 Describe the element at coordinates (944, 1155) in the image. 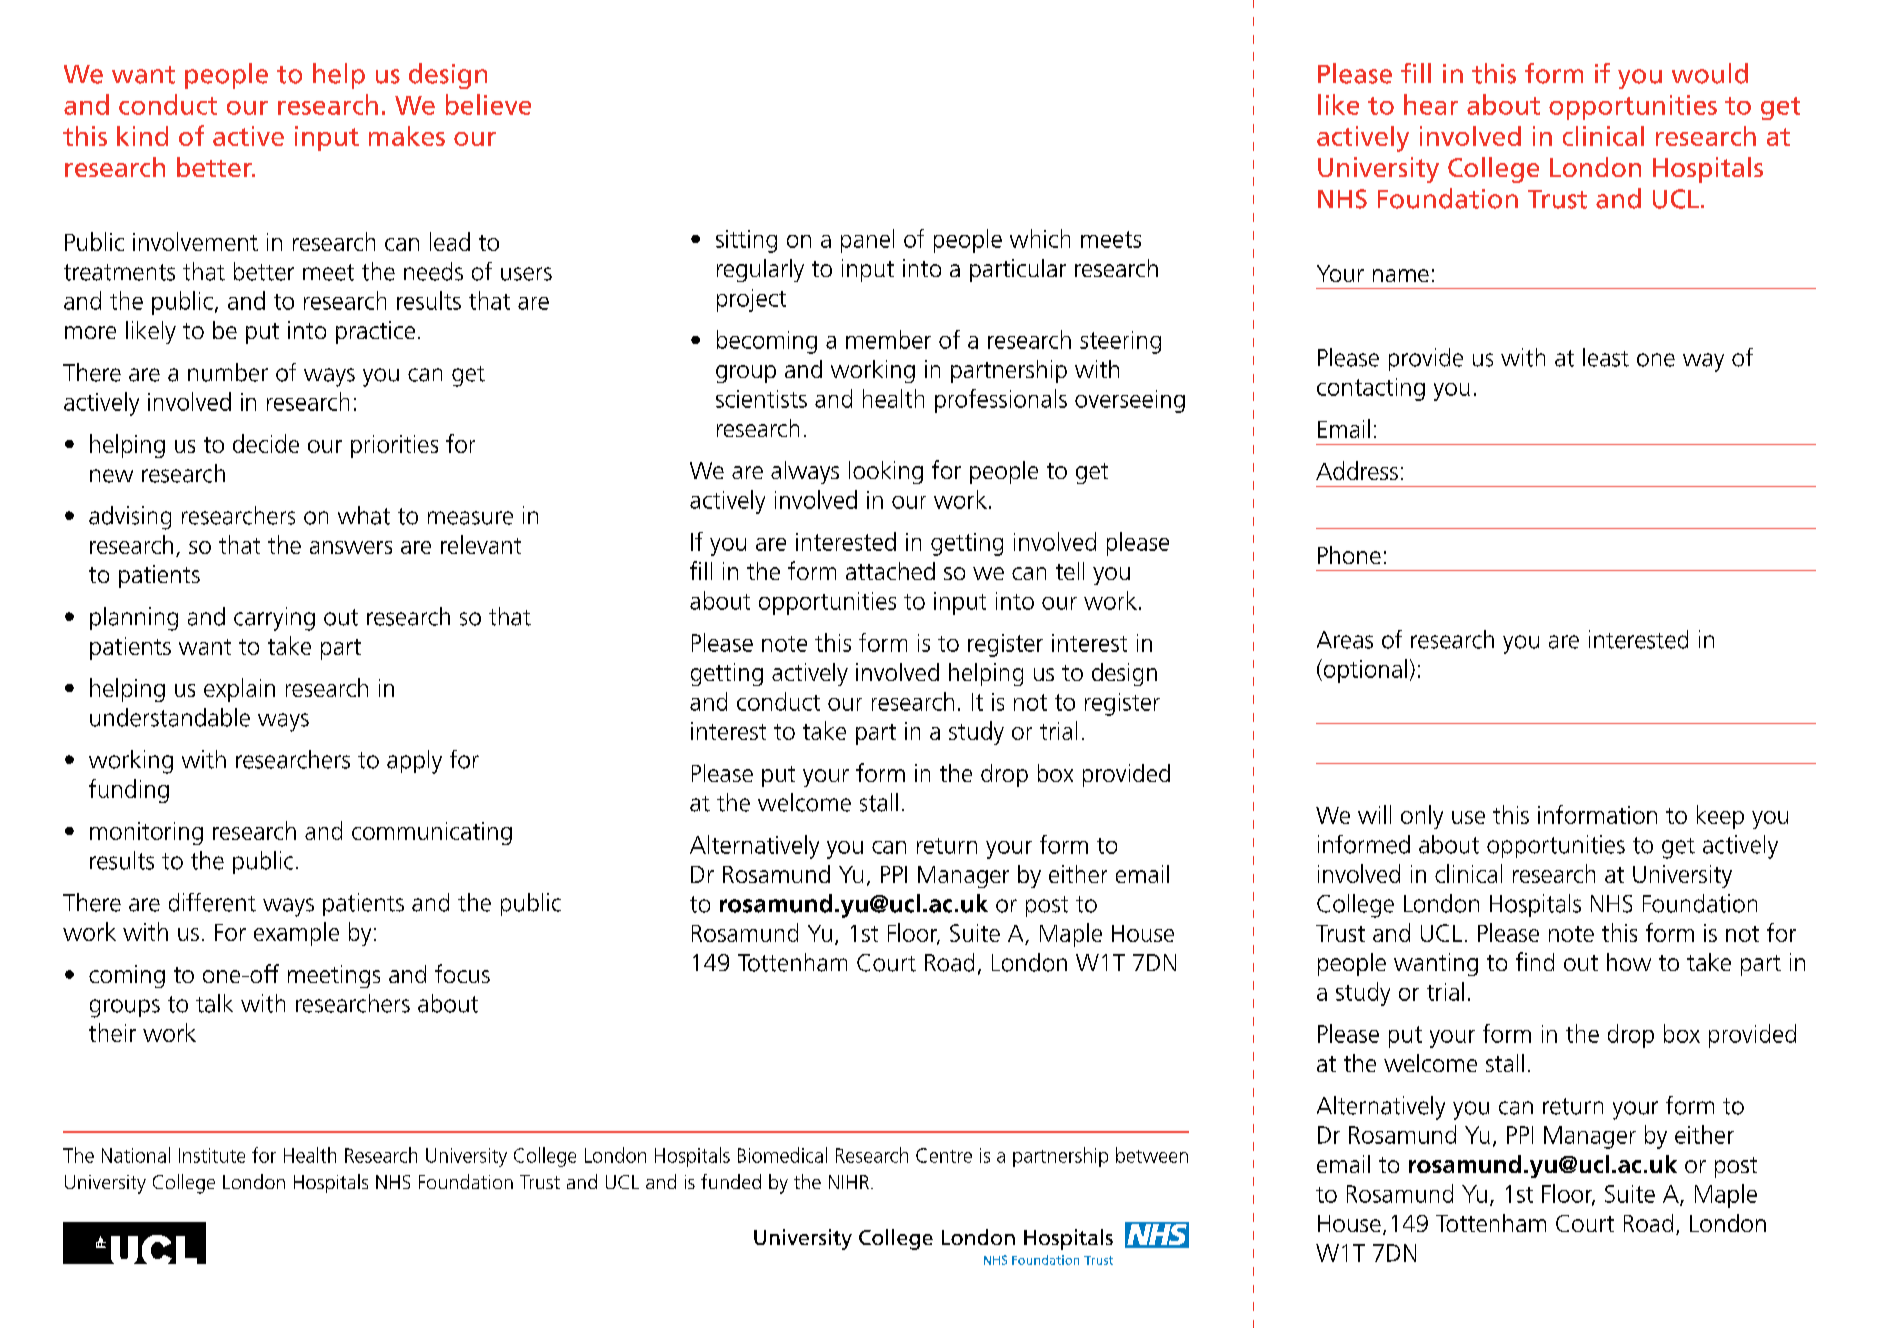

I see `Centre` at that location.
